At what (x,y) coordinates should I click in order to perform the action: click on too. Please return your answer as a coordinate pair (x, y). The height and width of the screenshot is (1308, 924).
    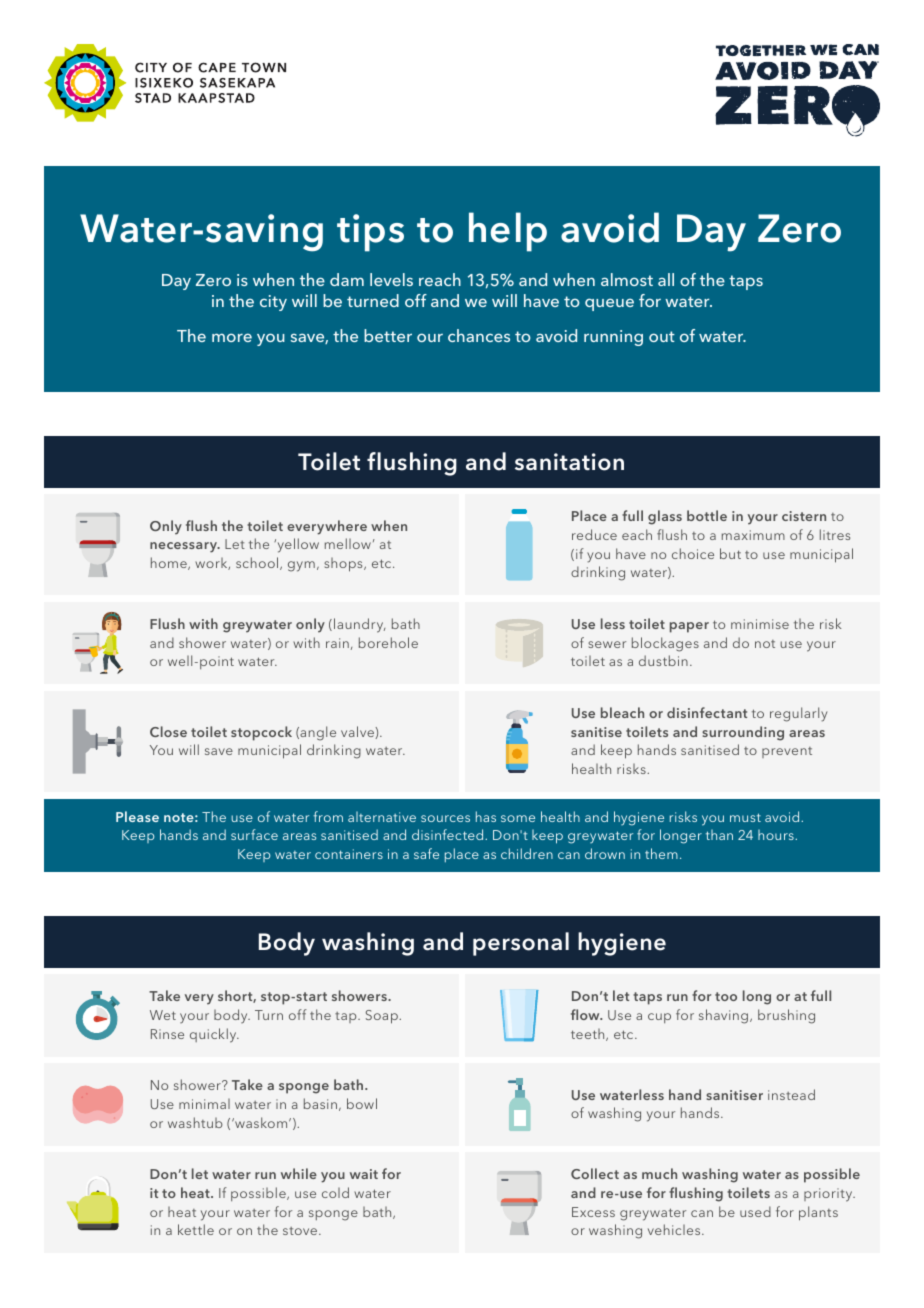
    Looking at the image, I should click on (726, 996).
